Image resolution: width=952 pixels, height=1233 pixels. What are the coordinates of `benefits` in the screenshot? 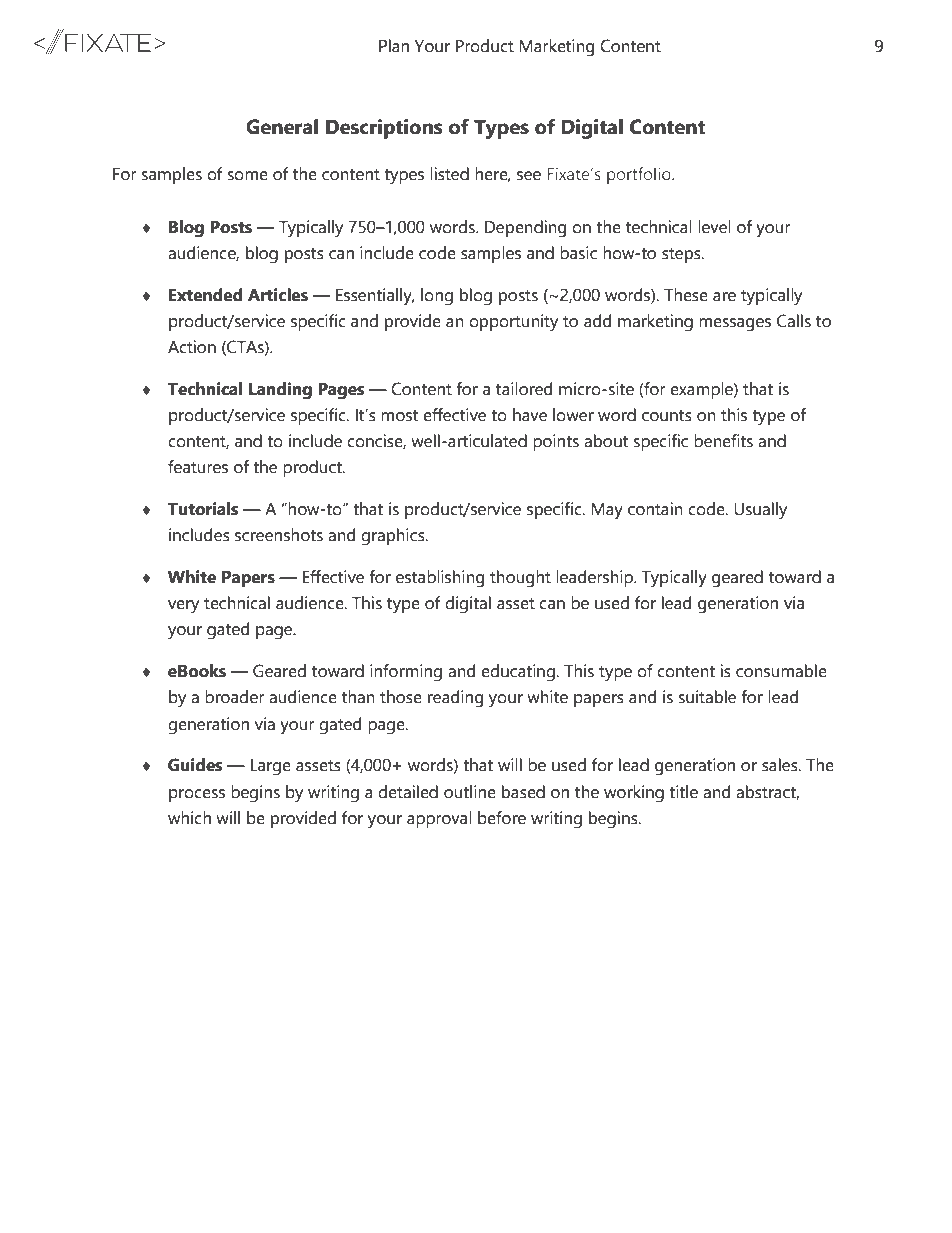 It's located at (723, 441).
